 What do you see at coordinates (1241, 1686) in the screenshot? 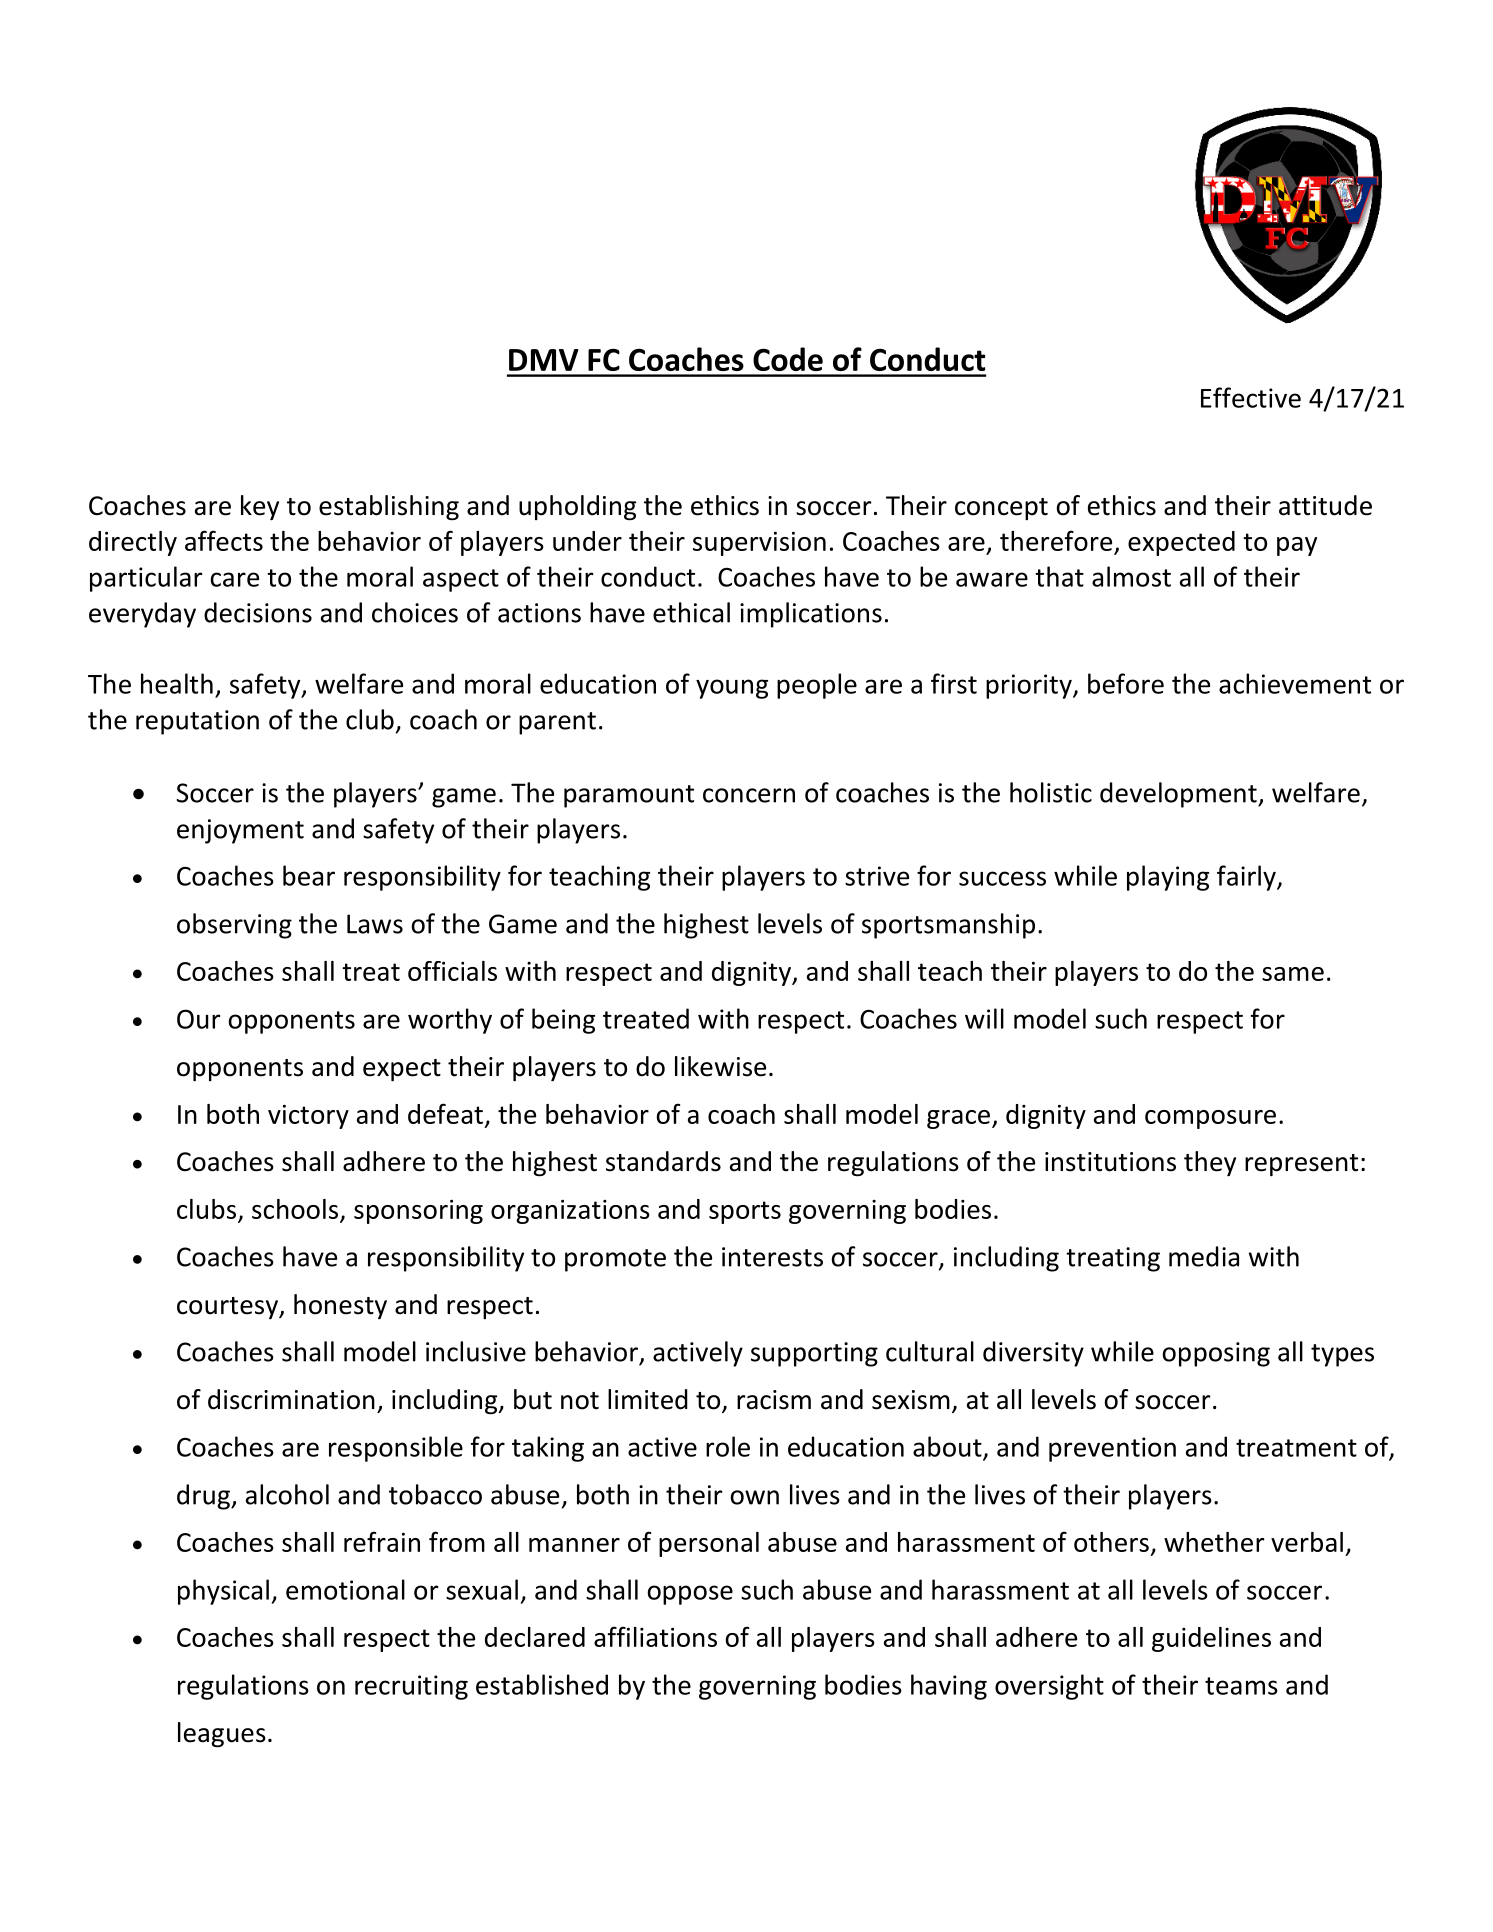
I see `teams` at bounding box center [1241, 1686].
